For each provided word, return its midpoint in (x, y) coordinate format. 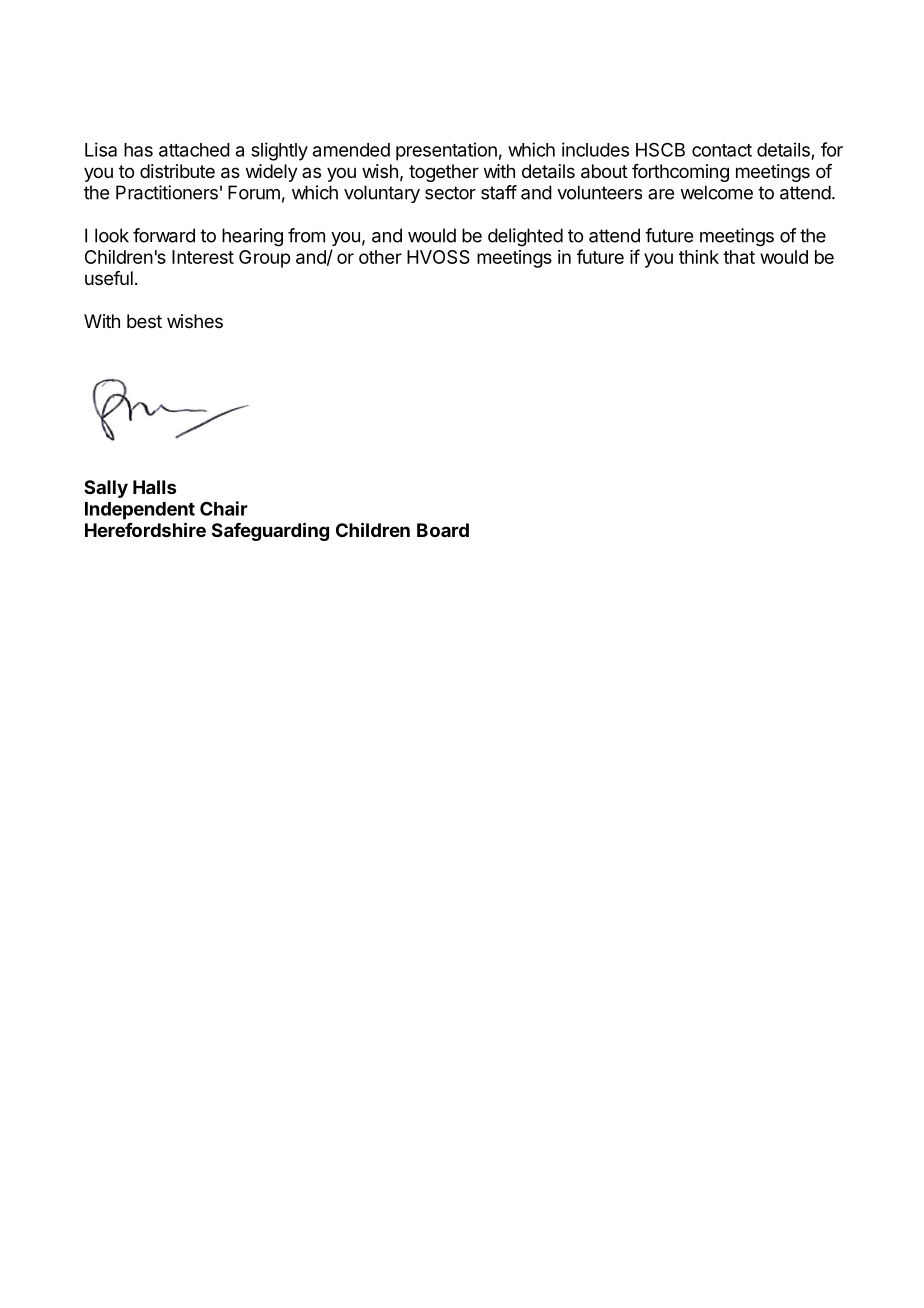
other (380, 257)
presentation (446, 151)
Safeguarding (270, 531)
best (144, 321)
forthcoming (680, 173)
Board (443, 530)
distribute (177, 171)
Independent (140, 511)
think (699, 257)
